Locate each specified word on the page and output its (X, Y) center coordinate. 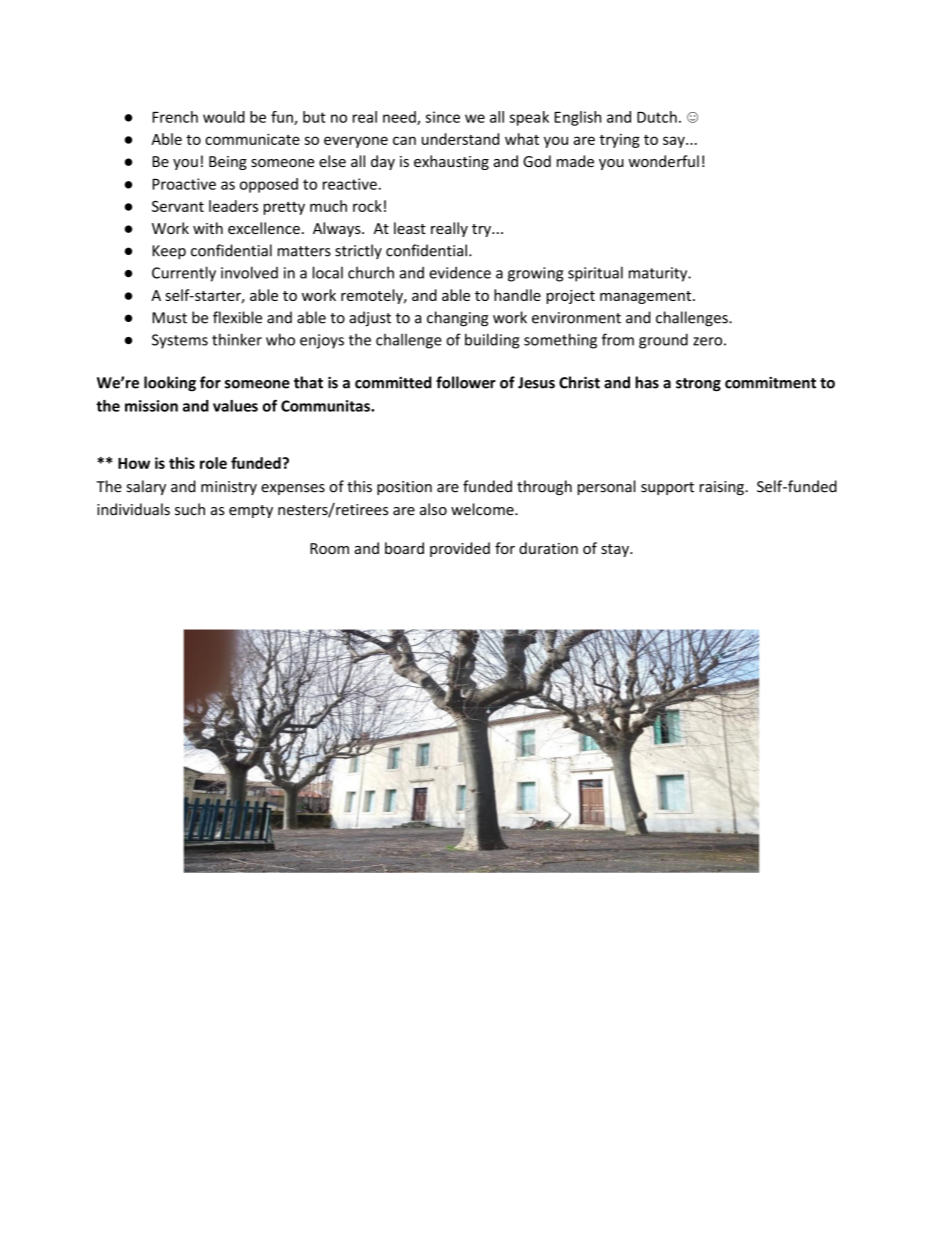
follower (466, 382)
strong (698, 385)
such (190, 509)
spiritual (595, 274)
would (224, 117)
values (235, 406)
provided (460, 549)
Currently (184, 274)
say (675, 142)
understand (460, 139)
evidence (460, 272)
